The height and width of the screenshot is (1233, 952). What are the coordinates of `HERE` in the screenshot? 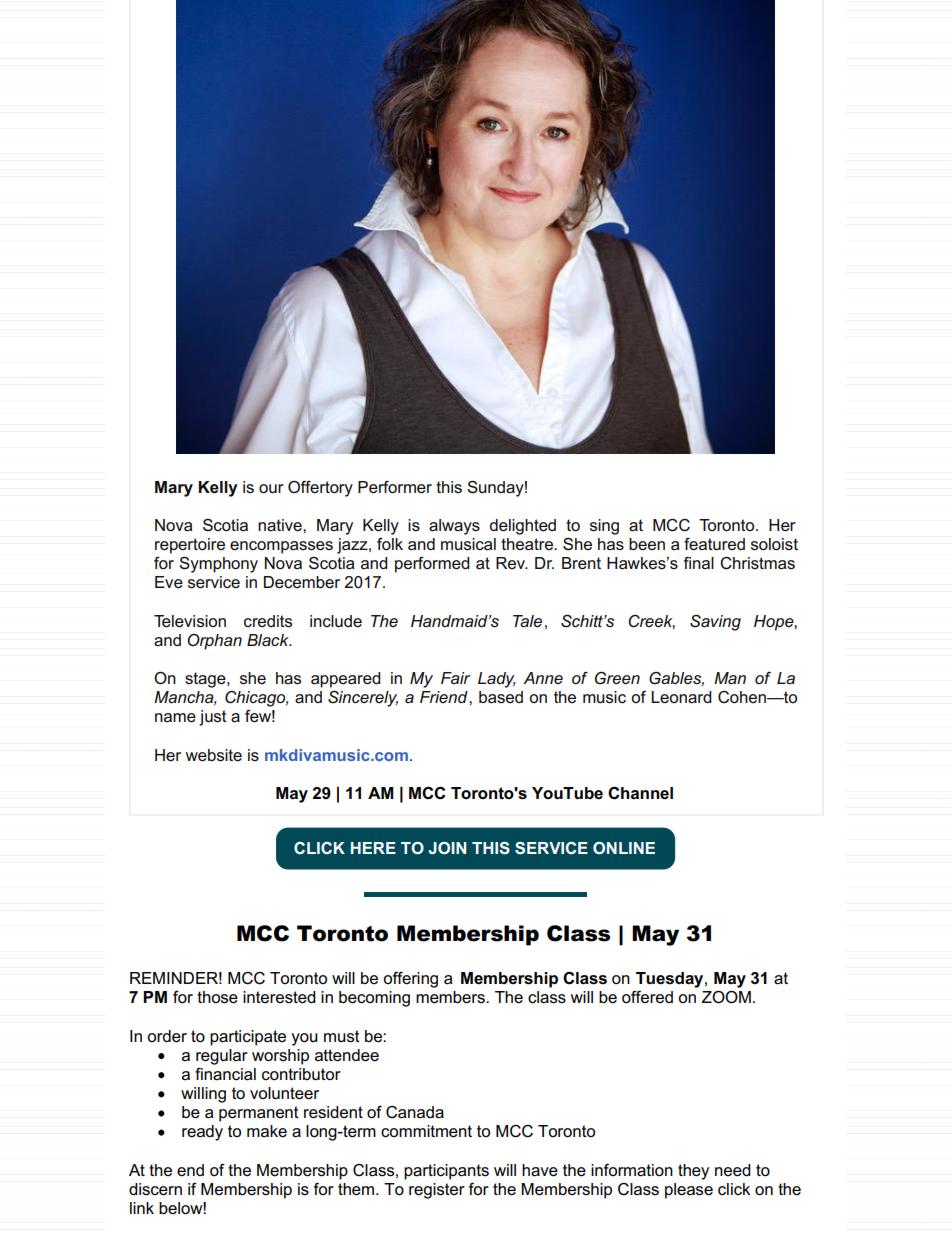 It's located at (373, 848).
